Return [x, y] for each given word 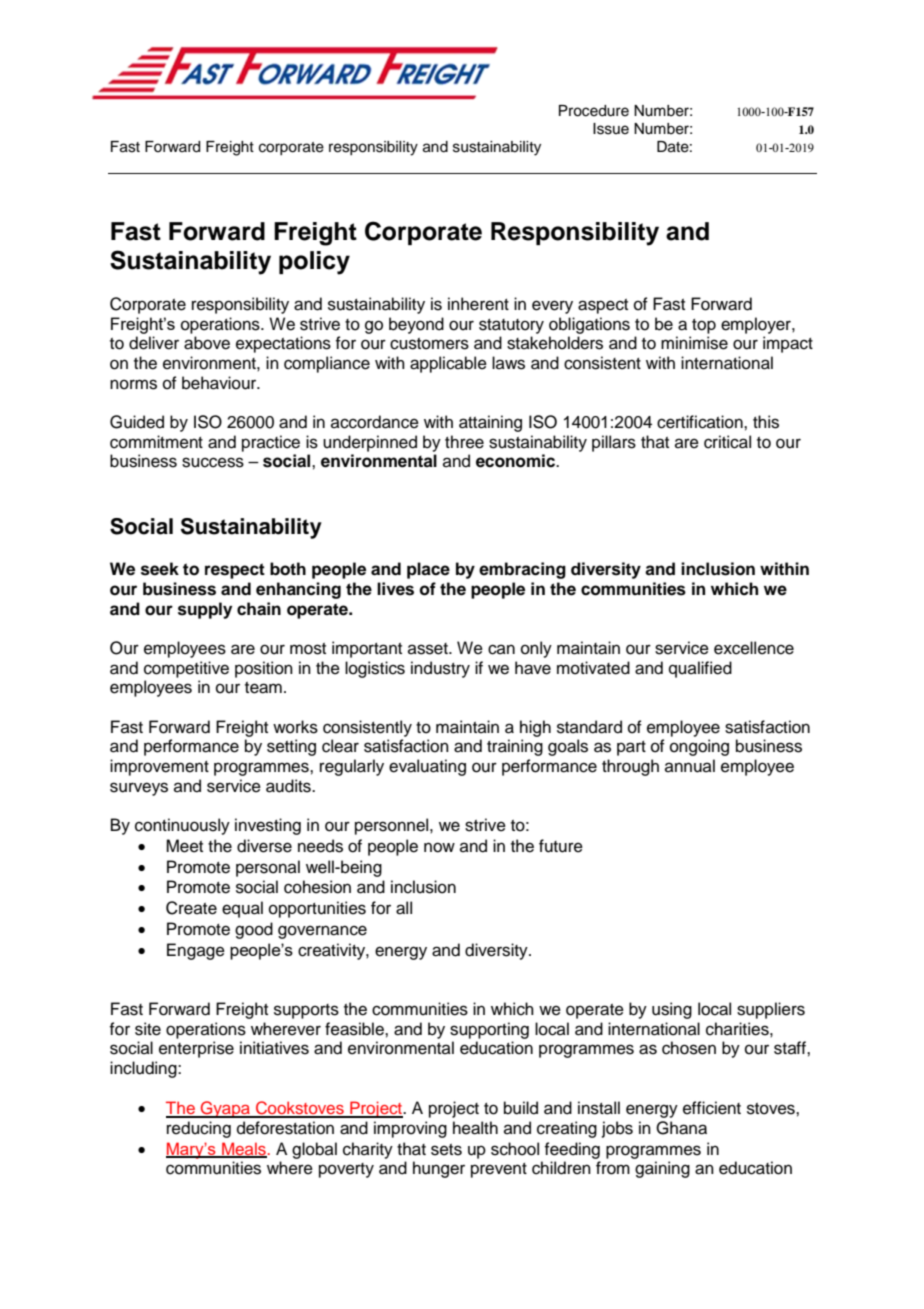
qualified [700, 669]
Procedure [594, 111]
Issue [611, 129]
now [439, 847]
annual [690, 766]
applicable [448, 364]
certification [701, 422]
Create [191, 908]
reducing [199, 1129]
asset [429, 649]
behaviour [220, 383]
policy [314, 263]
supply [205, 610]
